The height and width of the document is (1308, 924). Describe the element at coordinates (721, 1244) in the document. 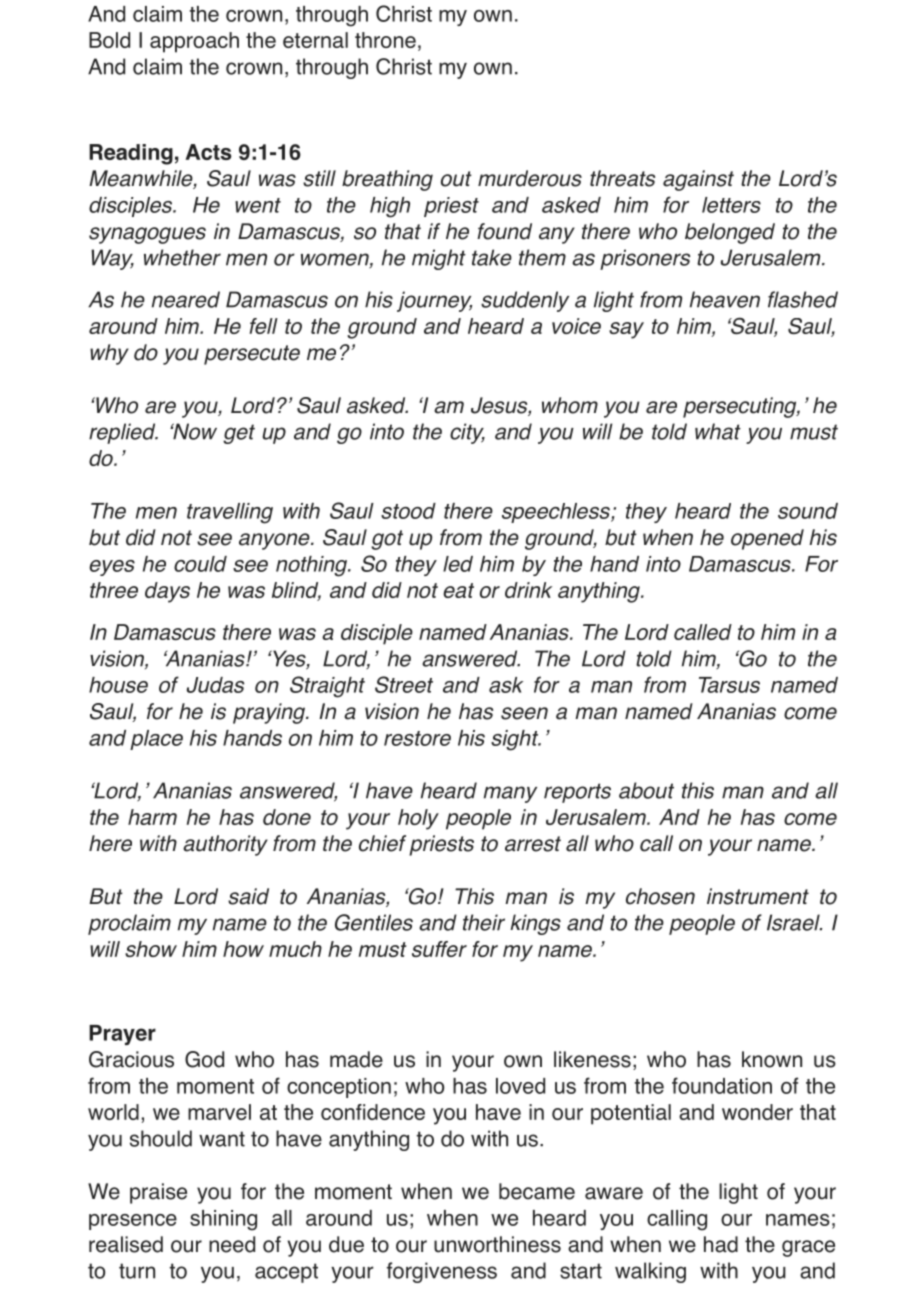

I see `had` at that location.
